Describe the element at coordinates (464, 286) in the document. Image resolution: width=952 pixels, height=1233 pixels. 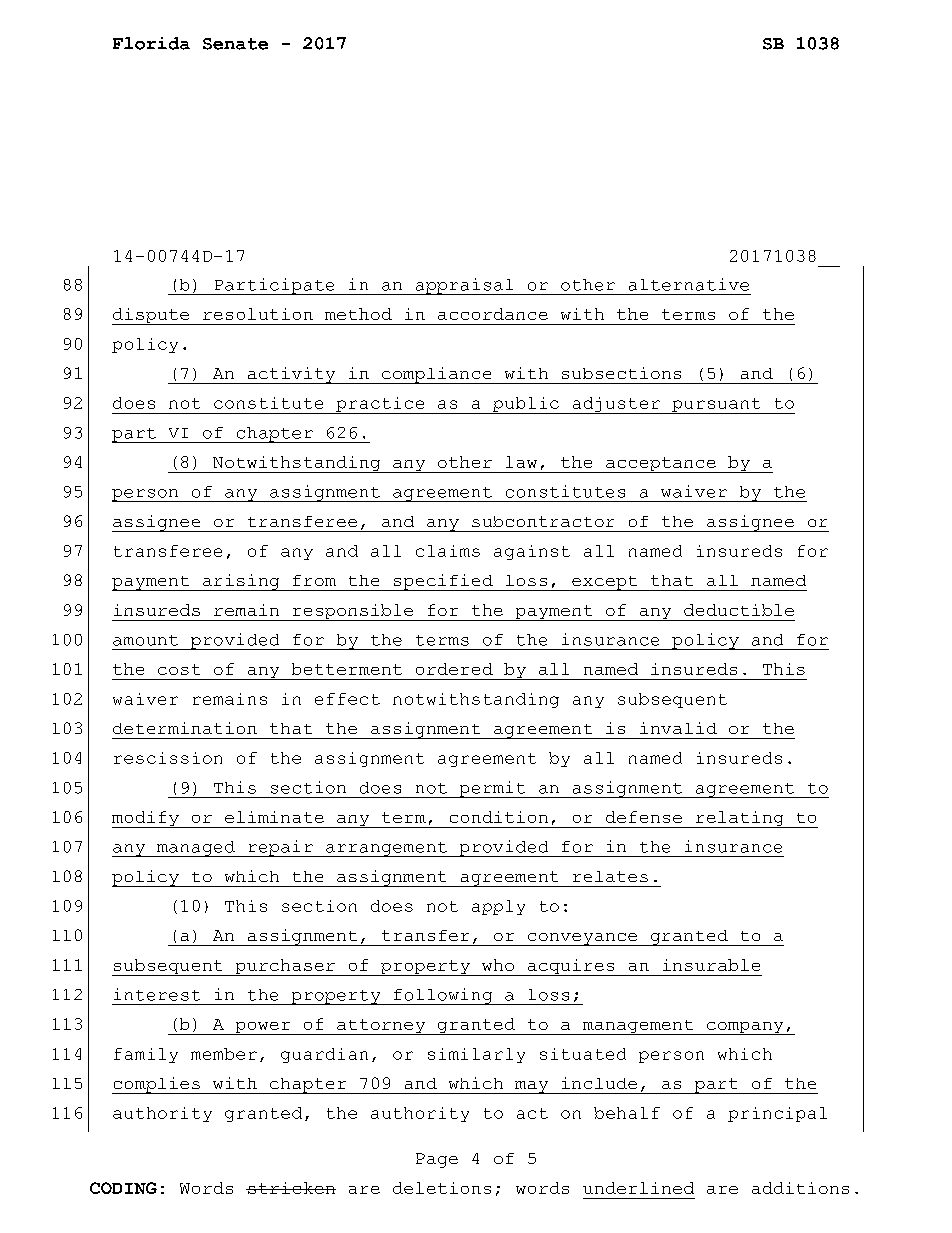
I see `appraisal` at that location.
